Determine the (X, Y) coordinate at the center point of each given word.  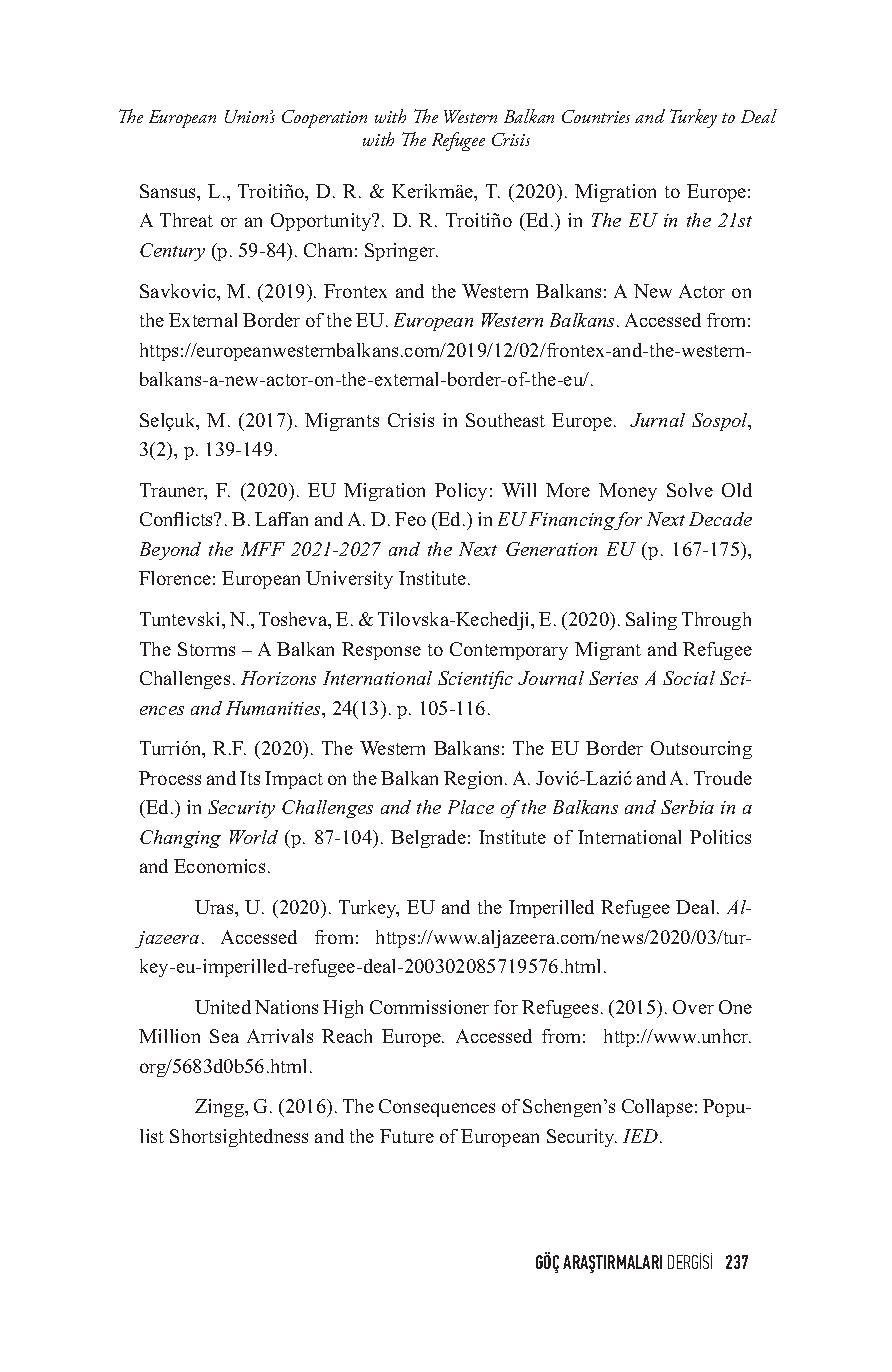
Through (716, 621)
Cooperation (324, 119)
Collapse (657, 1108)
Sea (224, 1036)
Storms (206, 649)
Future (407, 1136)
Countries (596, 116)
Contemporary (509, 651)
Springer (401, 252)
